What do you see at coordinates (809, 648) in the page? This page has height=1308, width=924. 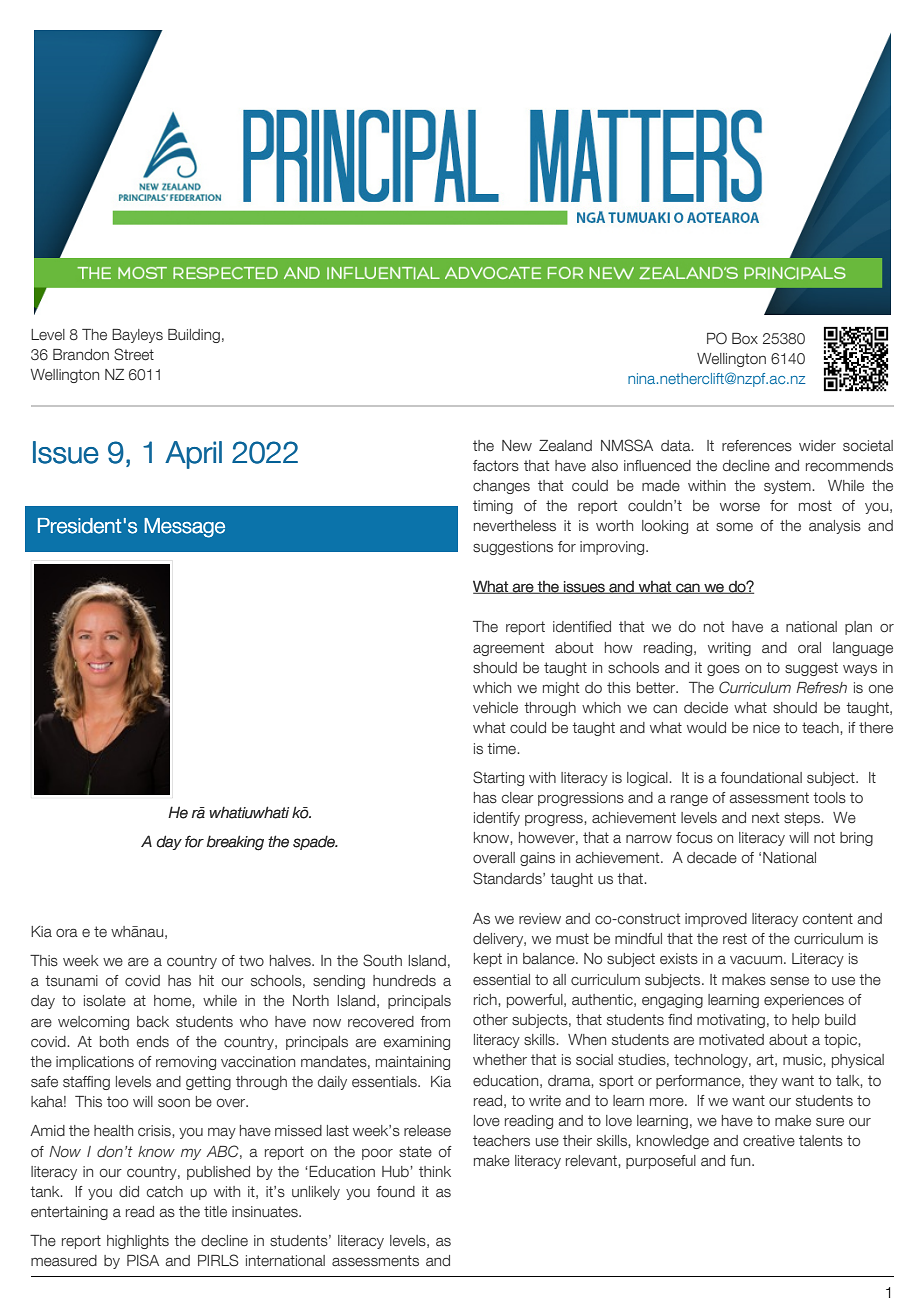 I see `oral` at bounding box center [809, 648].
